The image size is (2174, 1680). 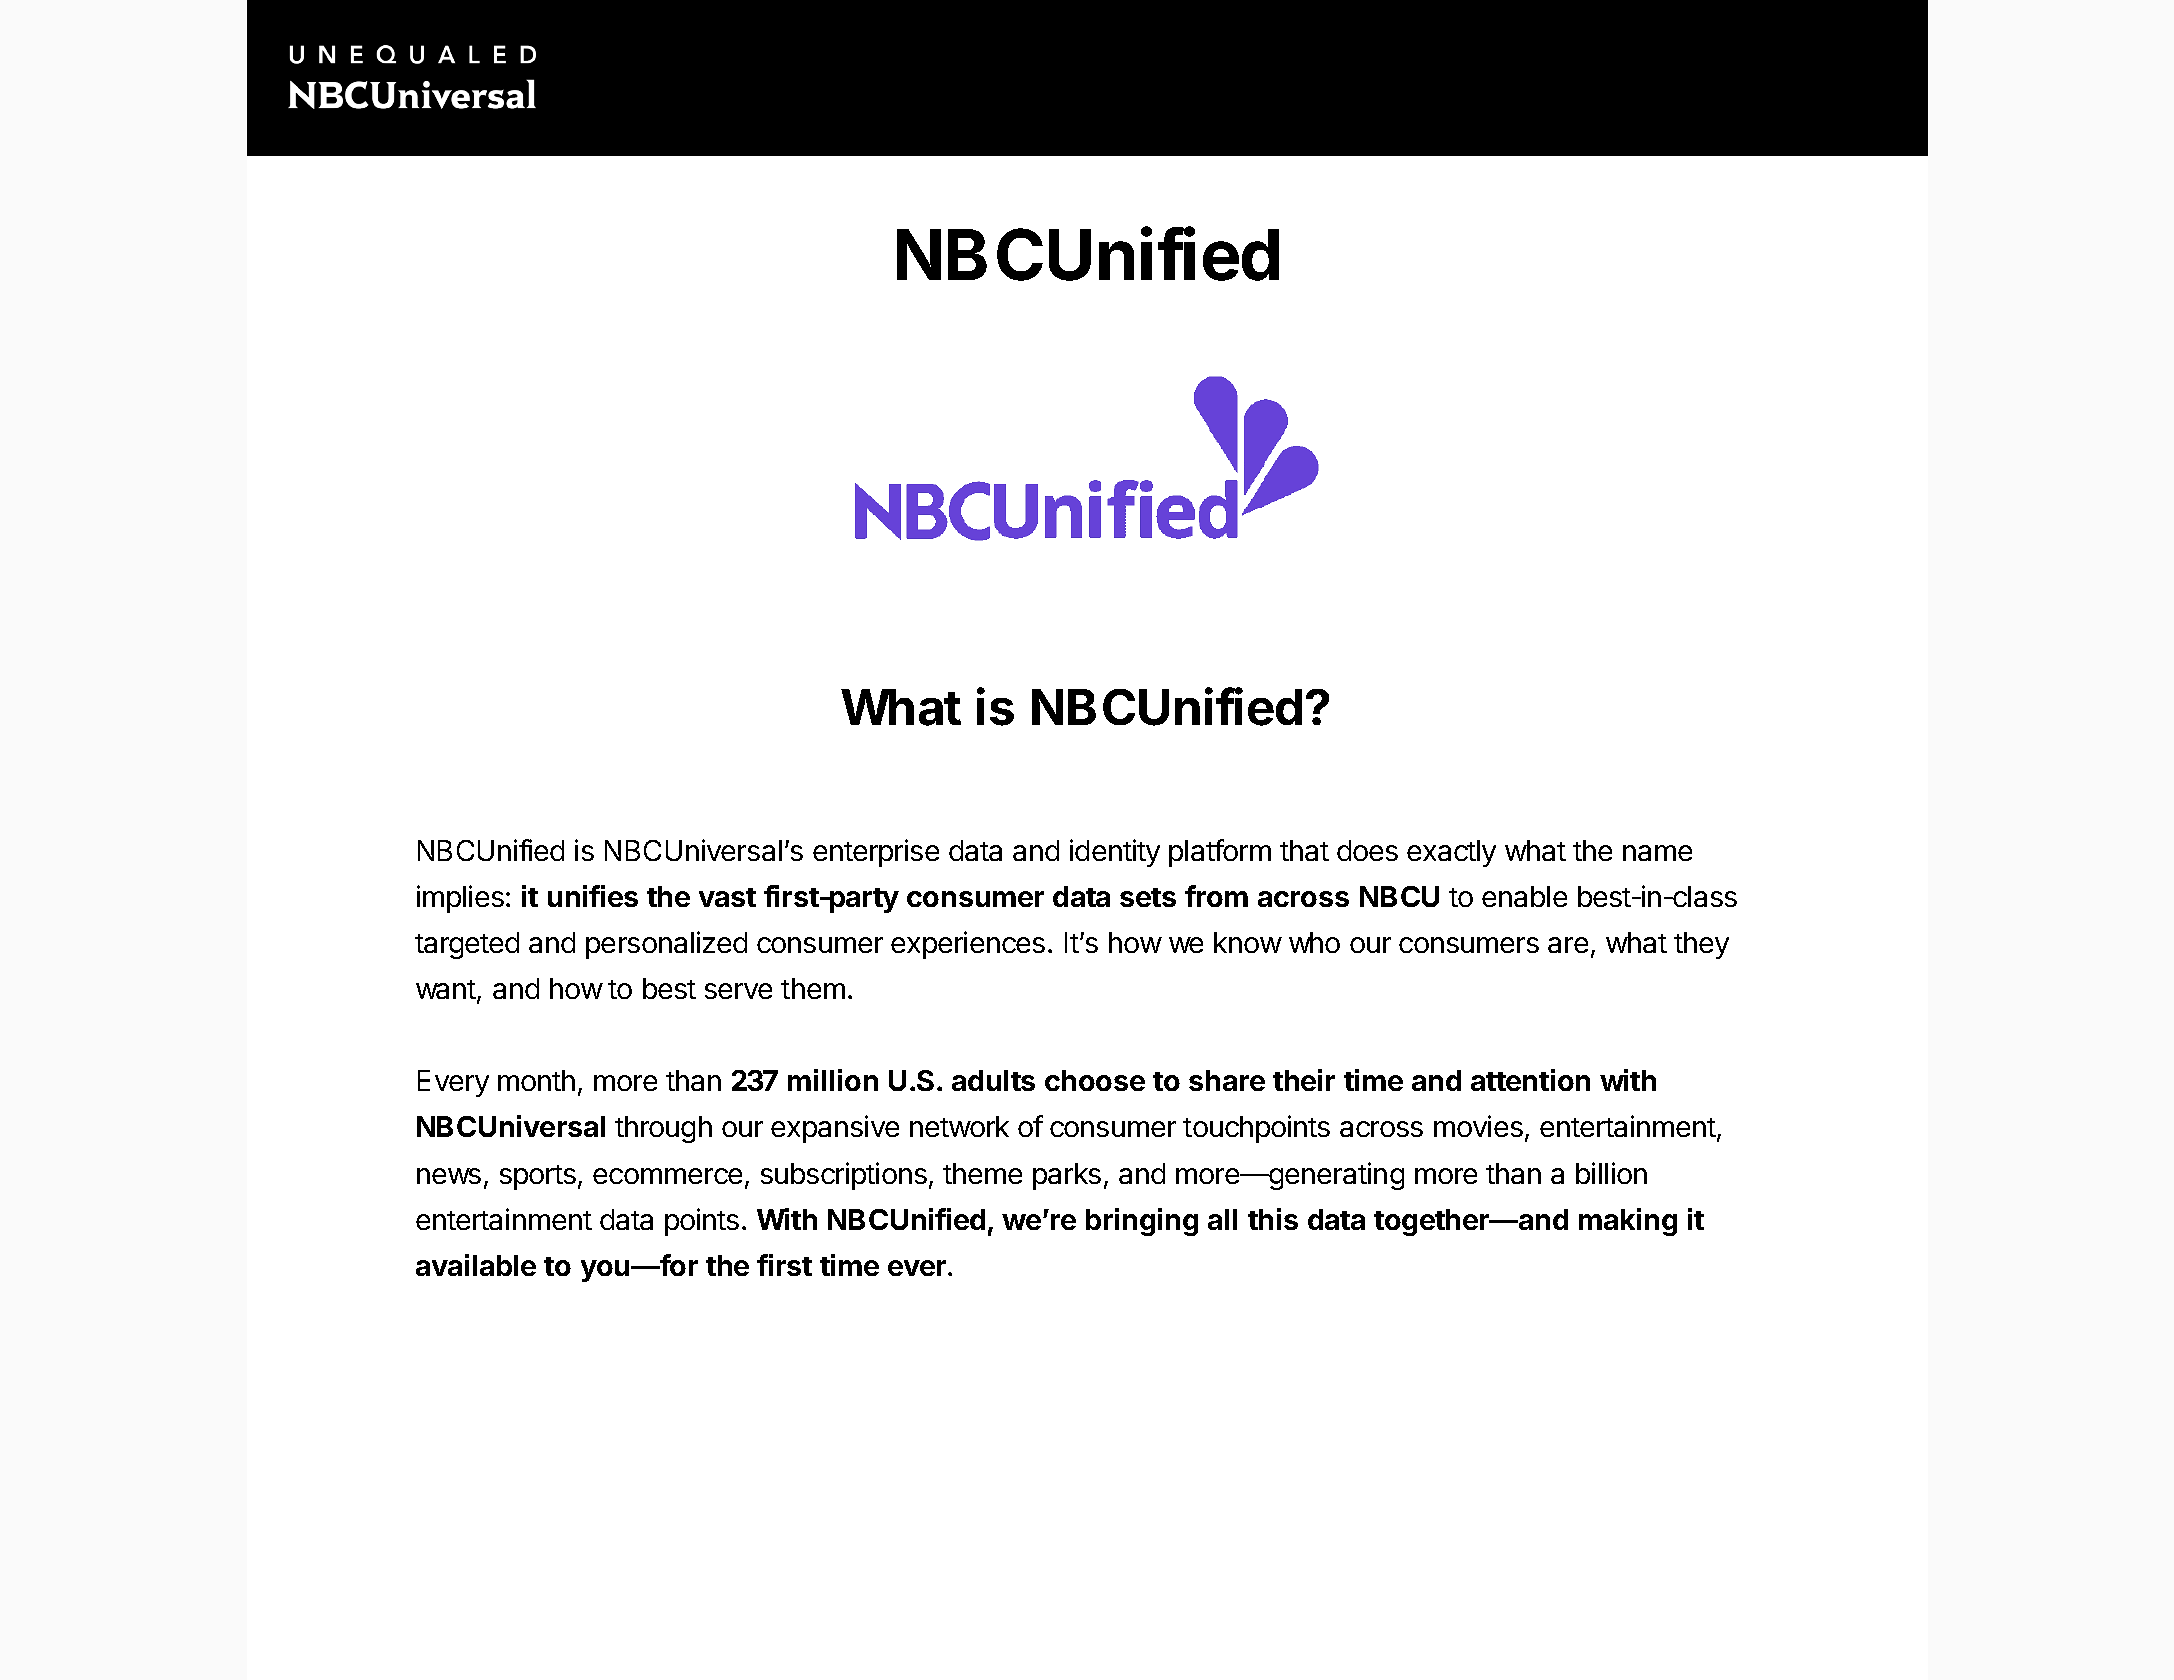 I want to click on attention, so click(x=1530, y=1080).
